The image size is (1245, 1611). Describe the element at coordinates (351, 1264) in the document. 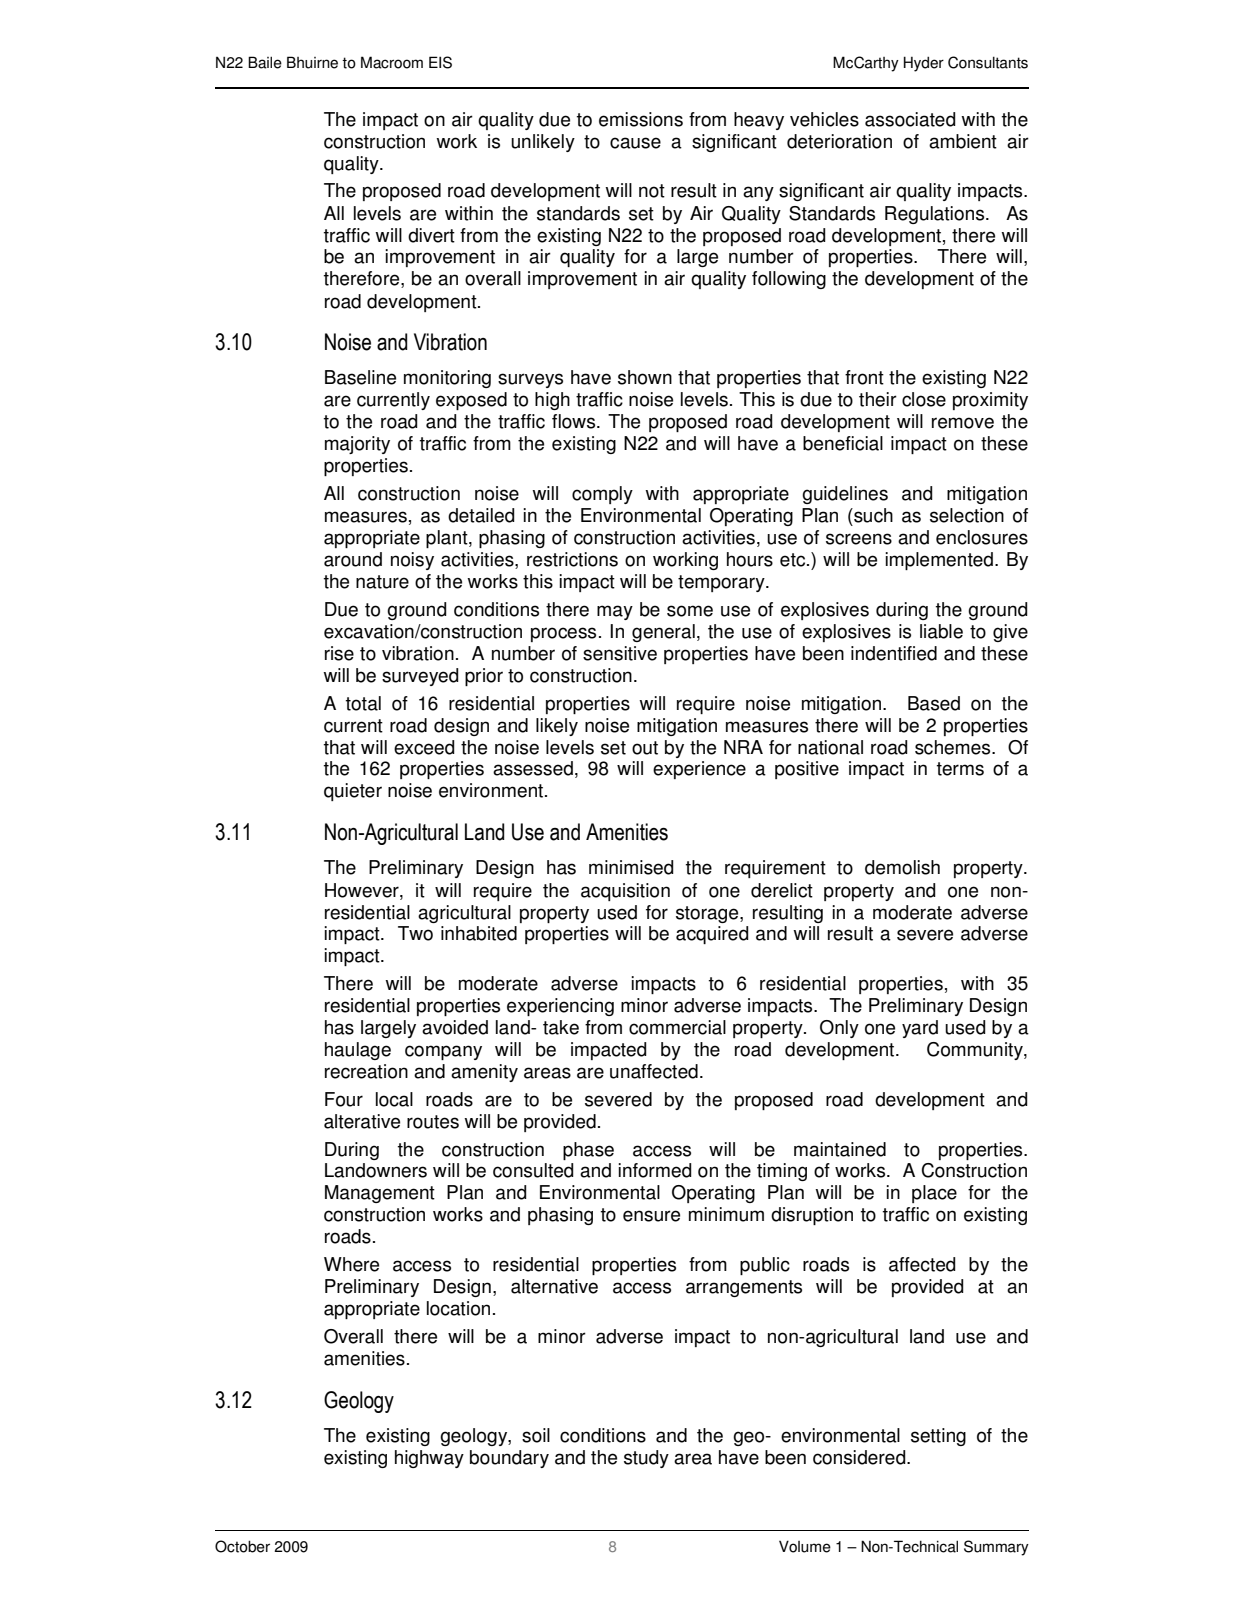

I see `Where` at that location.
